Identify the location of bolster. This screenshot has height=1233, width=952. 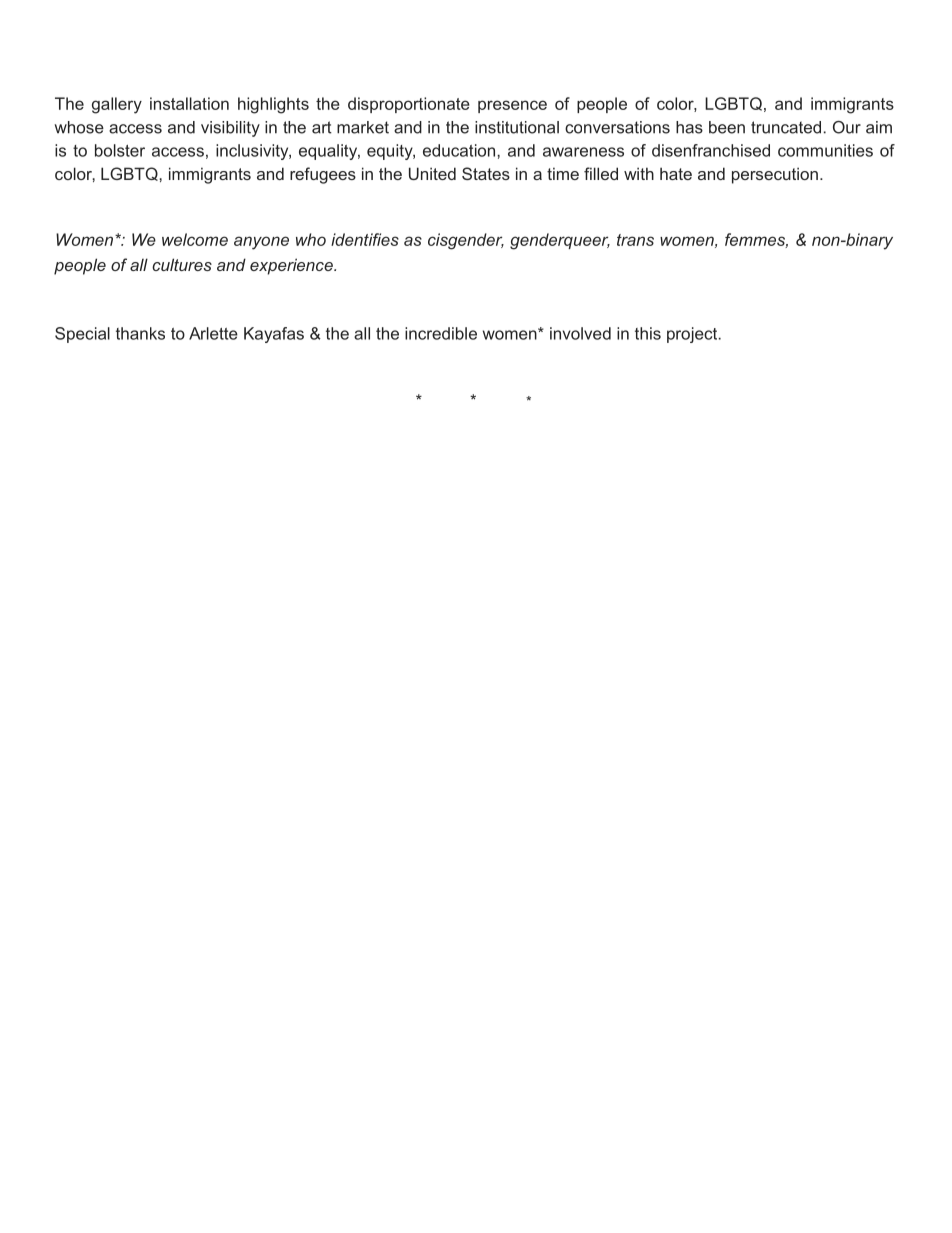
(120, 150).
